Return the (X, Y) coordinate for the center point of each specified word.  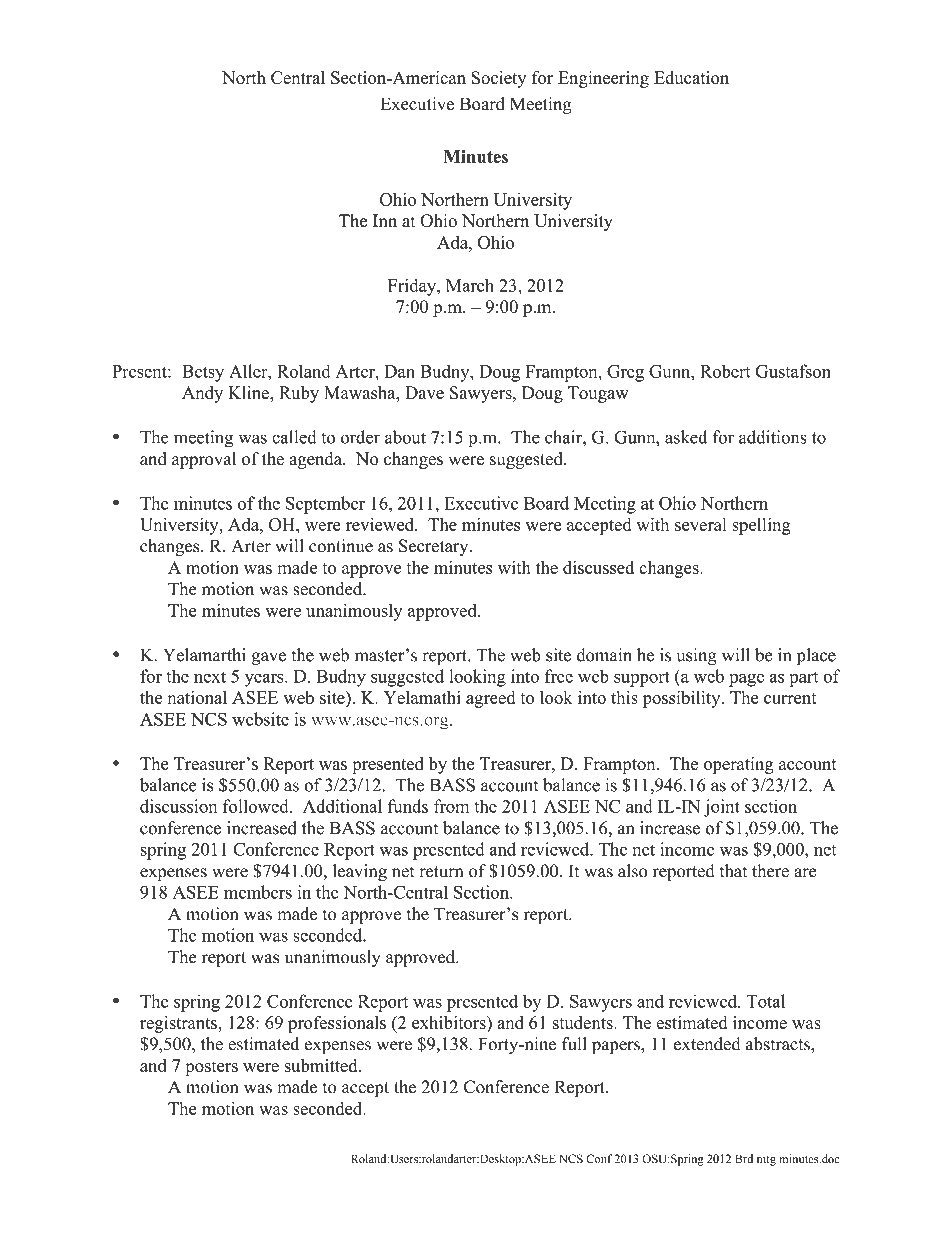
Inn (385, 220)
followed (257, 806)
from (451, 806)
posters (212, 1068)
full (574, 1044)
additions (773, 437)
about (405, 437)
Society (499, 79)
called (294, 437)
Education (691, 77)
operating (739, 765)
